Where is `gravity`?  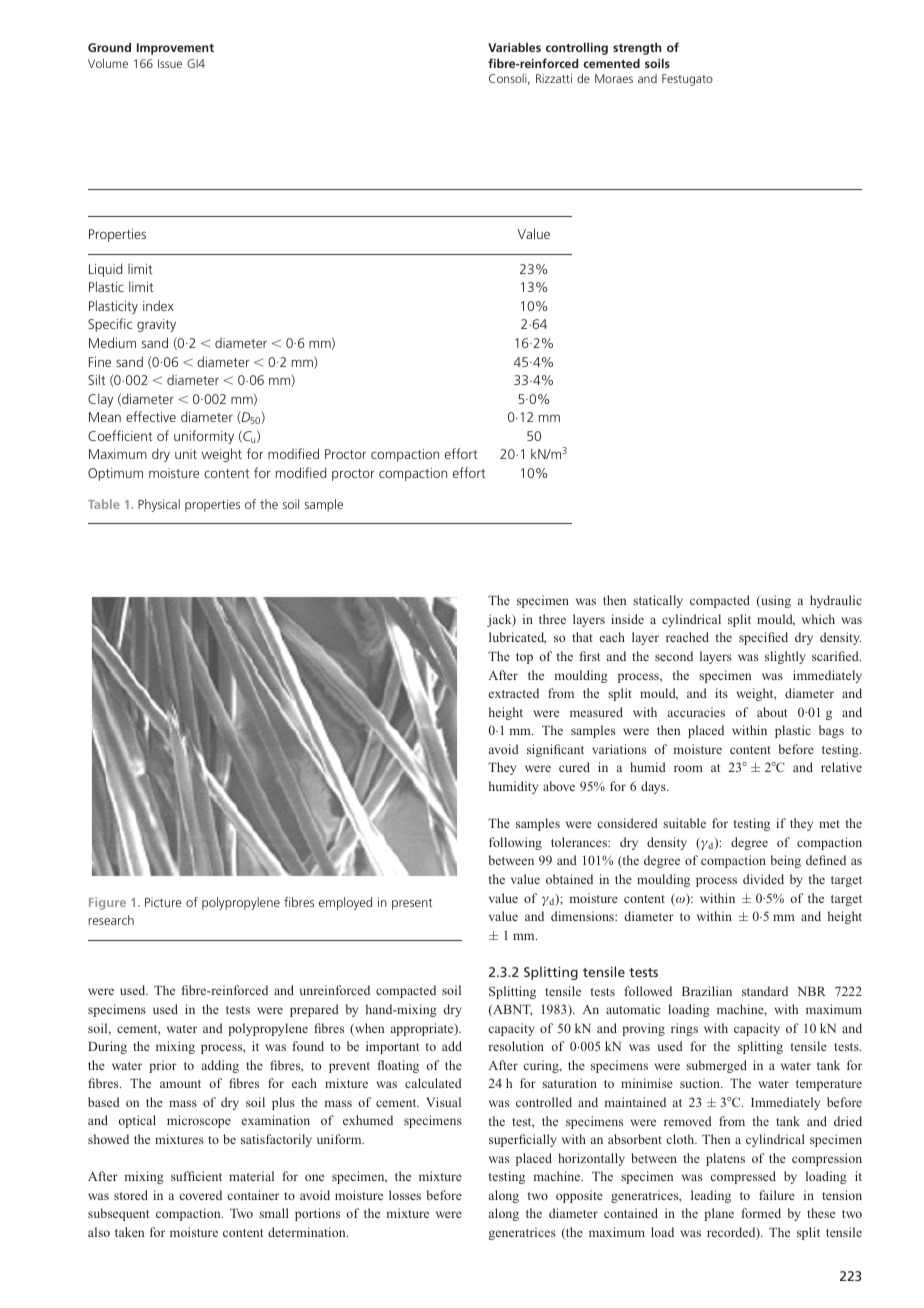
gravity is located at coordinates (156, 325).
